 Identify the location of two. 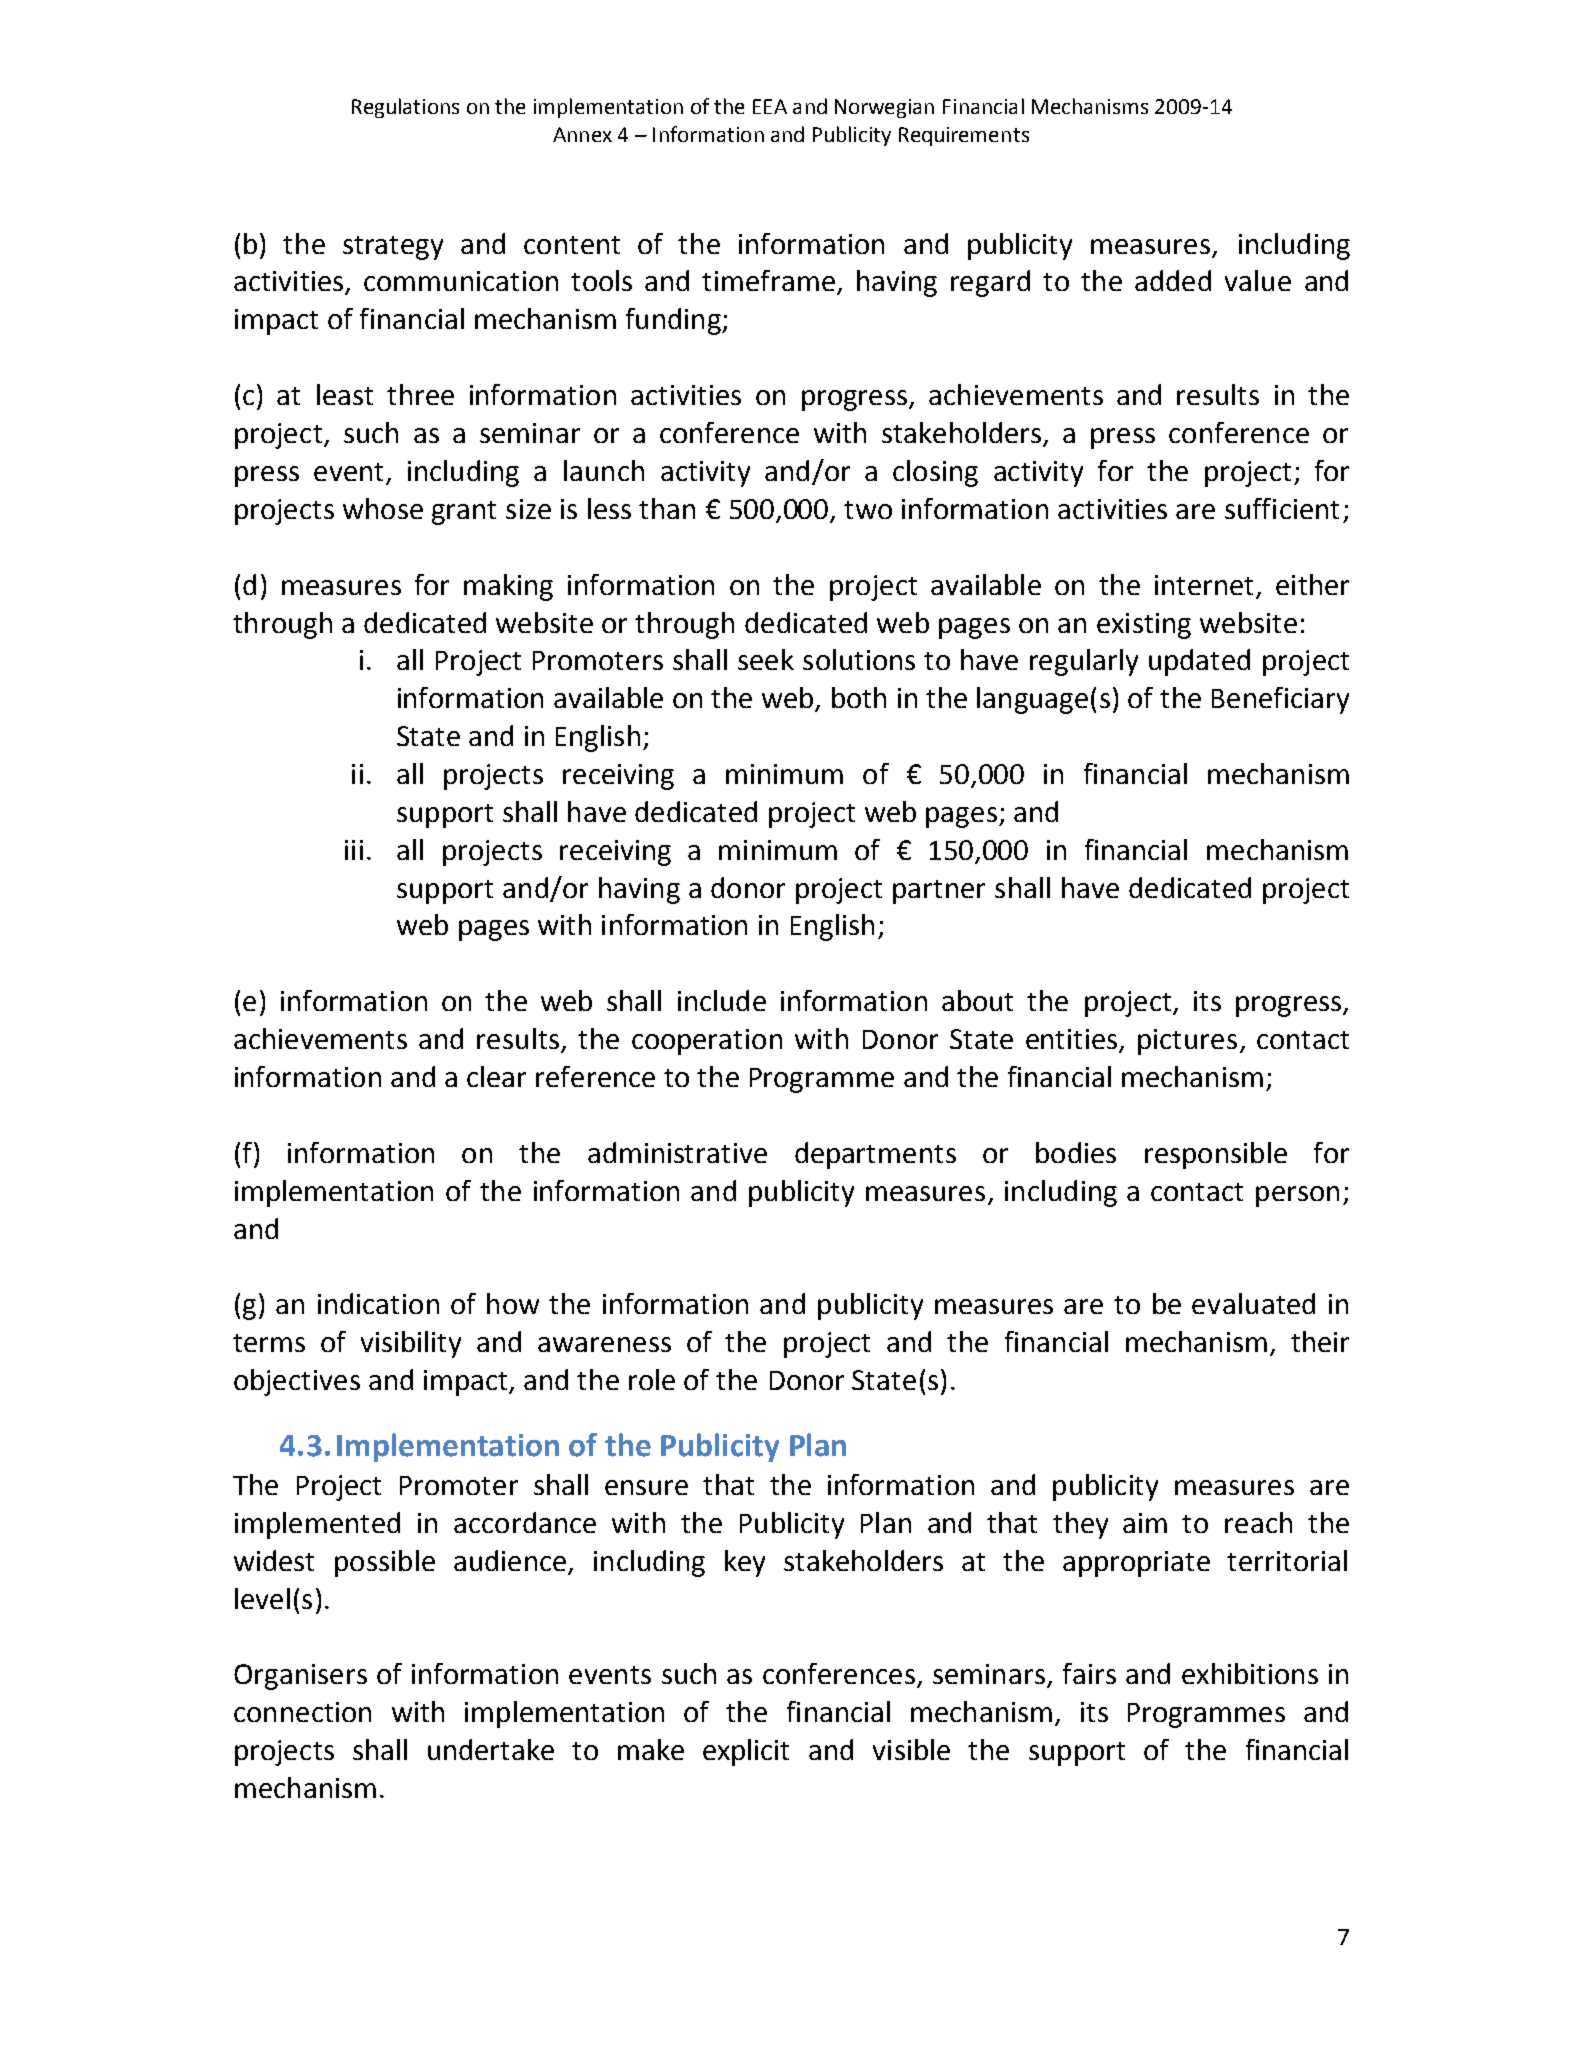
(868, 510).
